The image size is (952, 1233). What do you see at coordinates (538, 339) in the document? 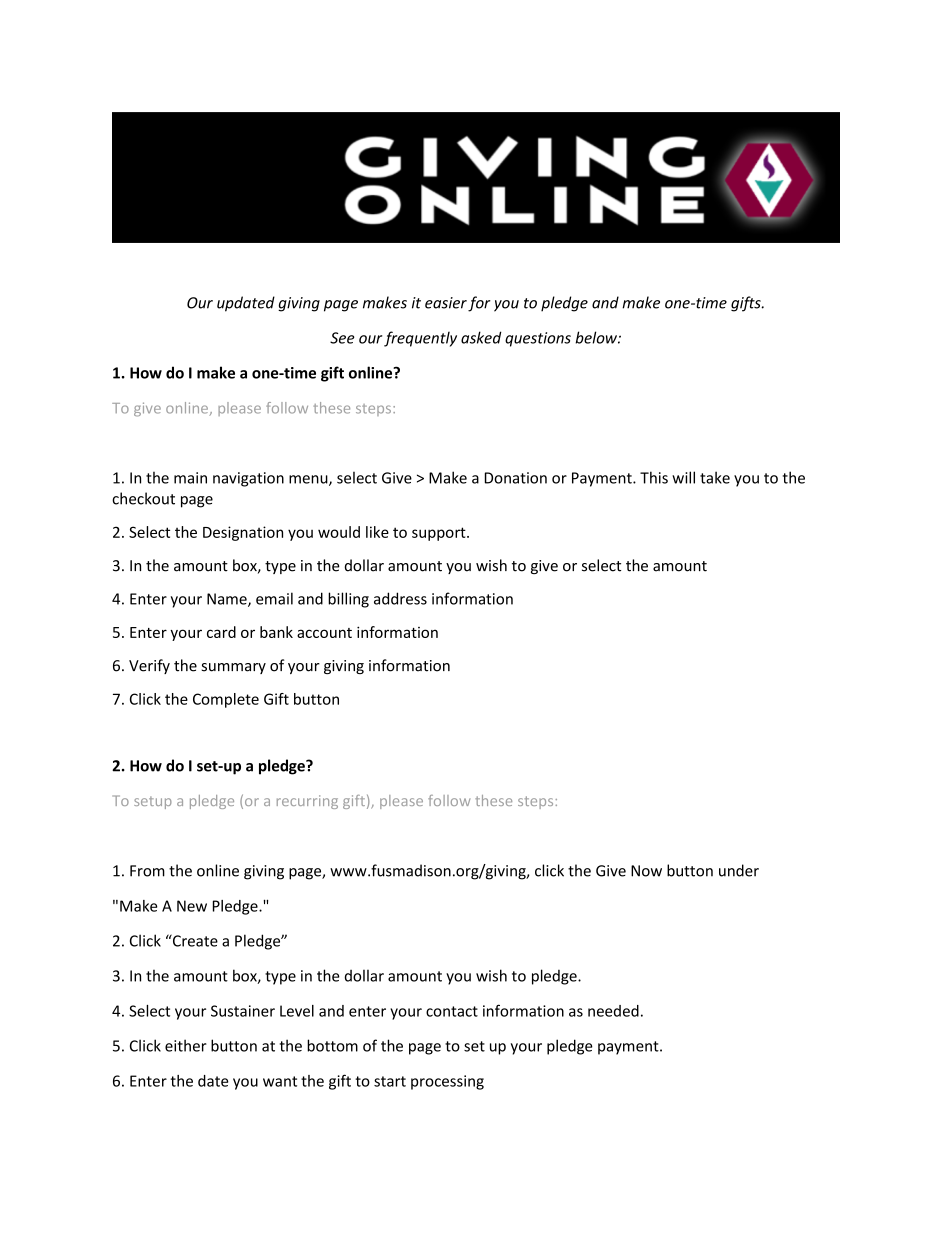
I see `questions` at bounding box center [538, 339].
